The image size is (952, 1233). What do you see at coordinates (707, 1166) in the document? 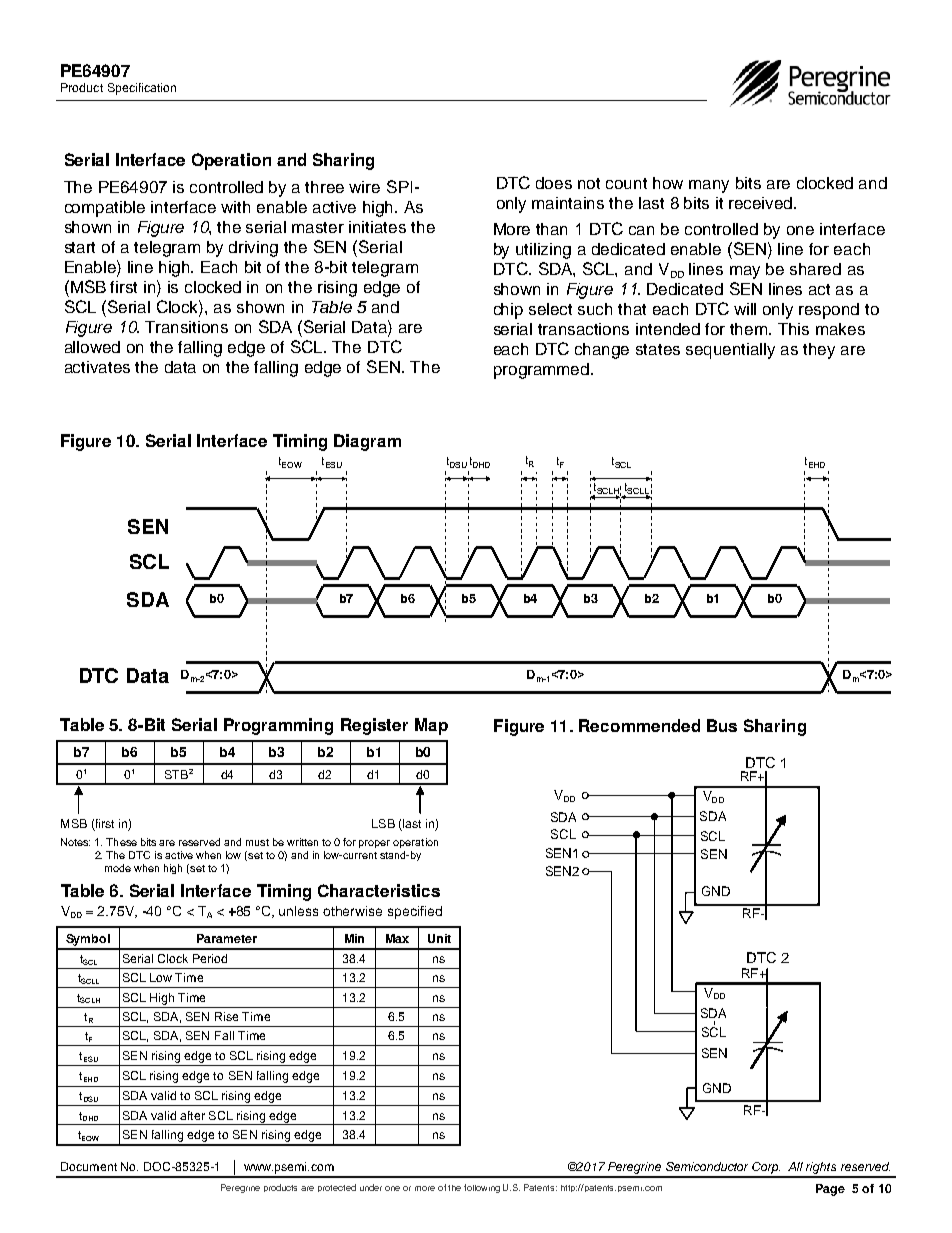
I see `Semiconductor` at bounding box center [707, 1166].
